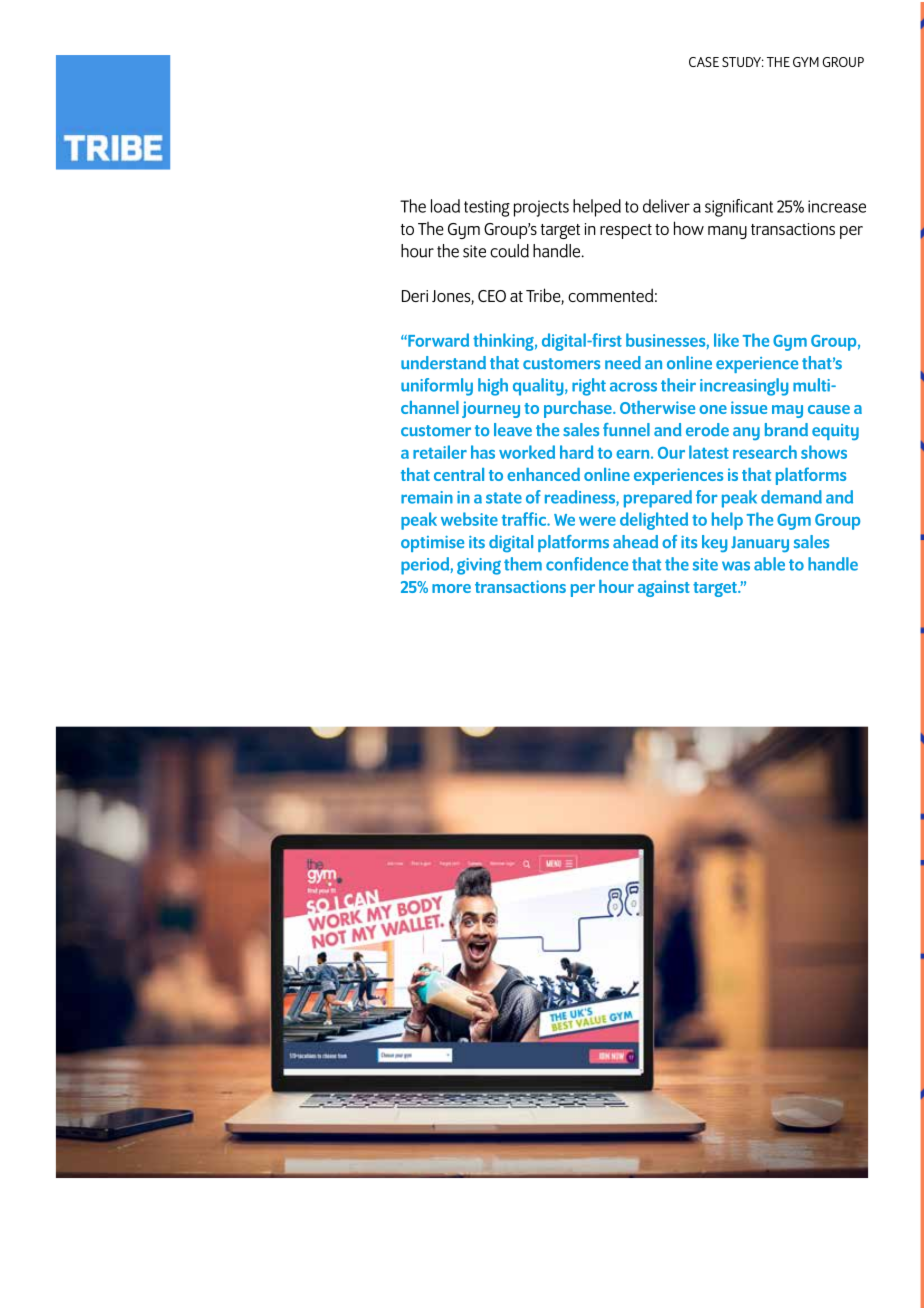 This screenshot has height=1308, width=924. I want to click on testing, so click(487, 208).
